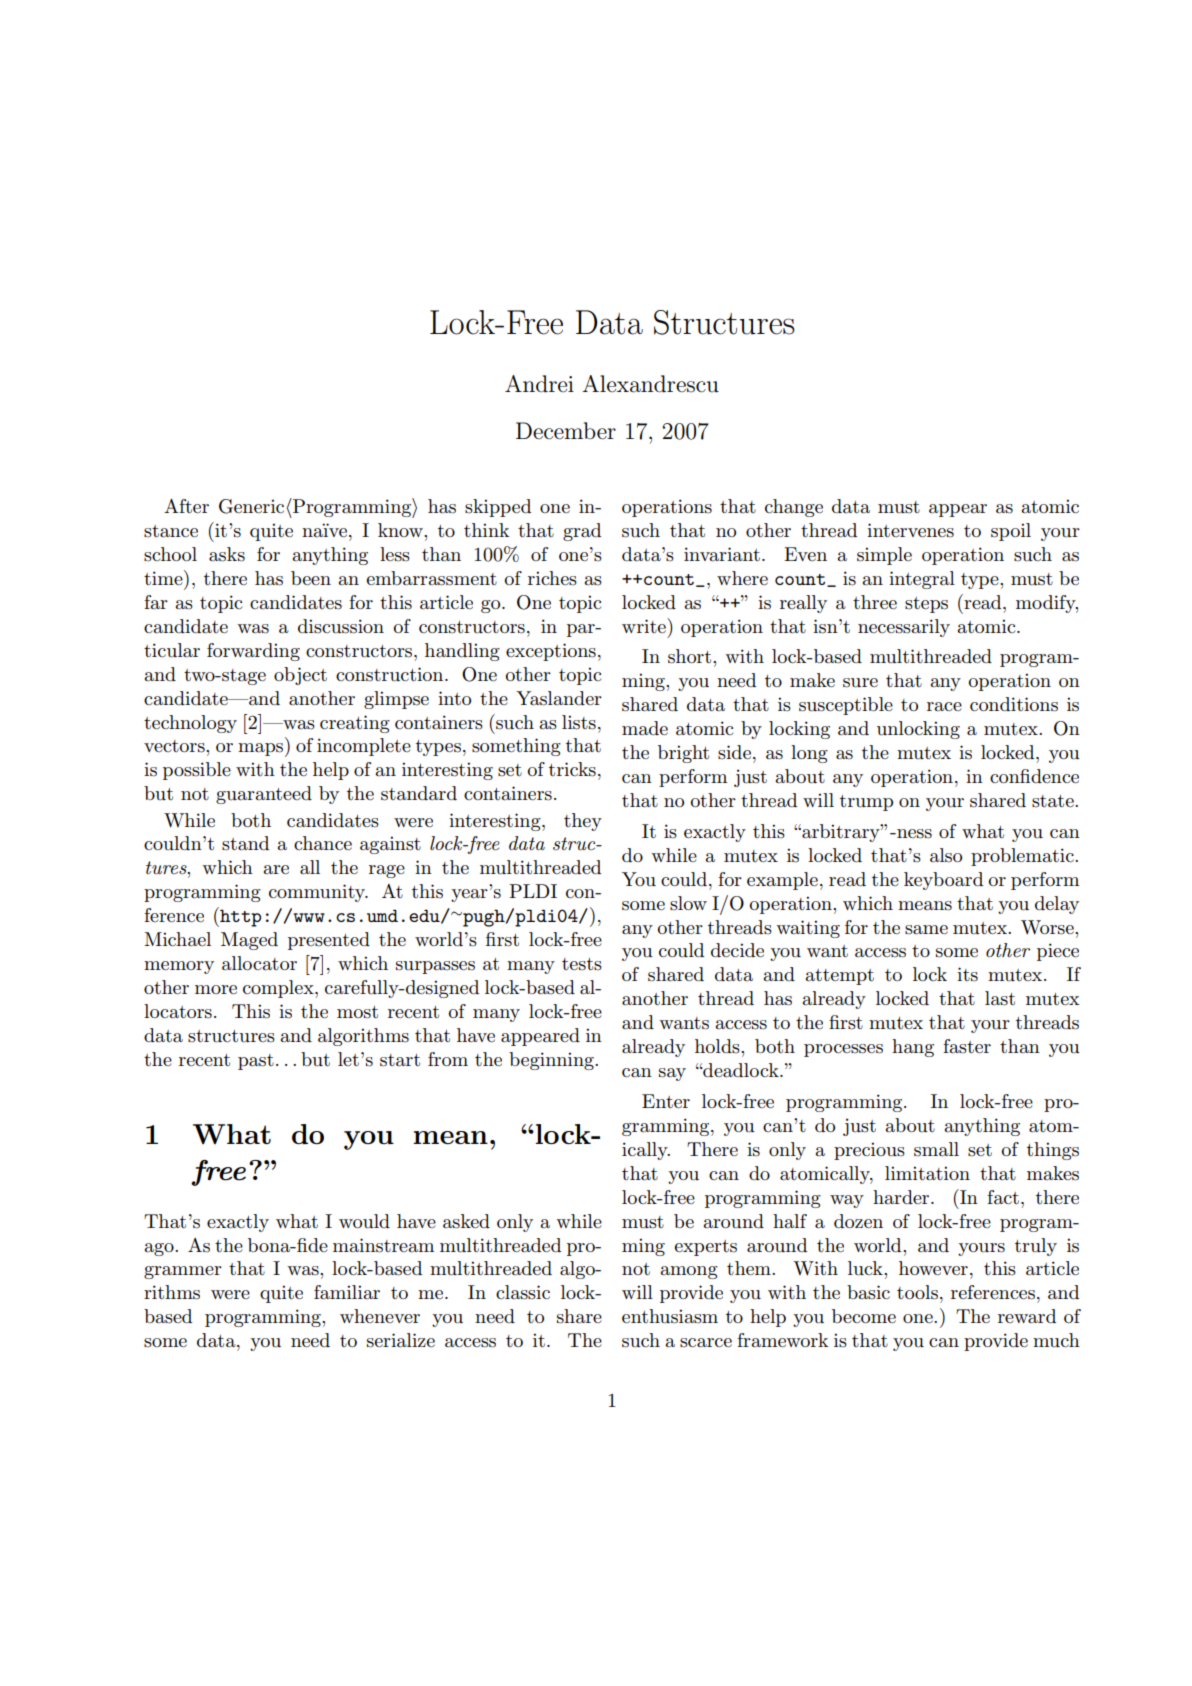 The width and height of the screenshot is (1192, 1686). What do you see at coordinates (323, 843) in the screenshot?
I see `chance` at bounding box center [323, 843].
